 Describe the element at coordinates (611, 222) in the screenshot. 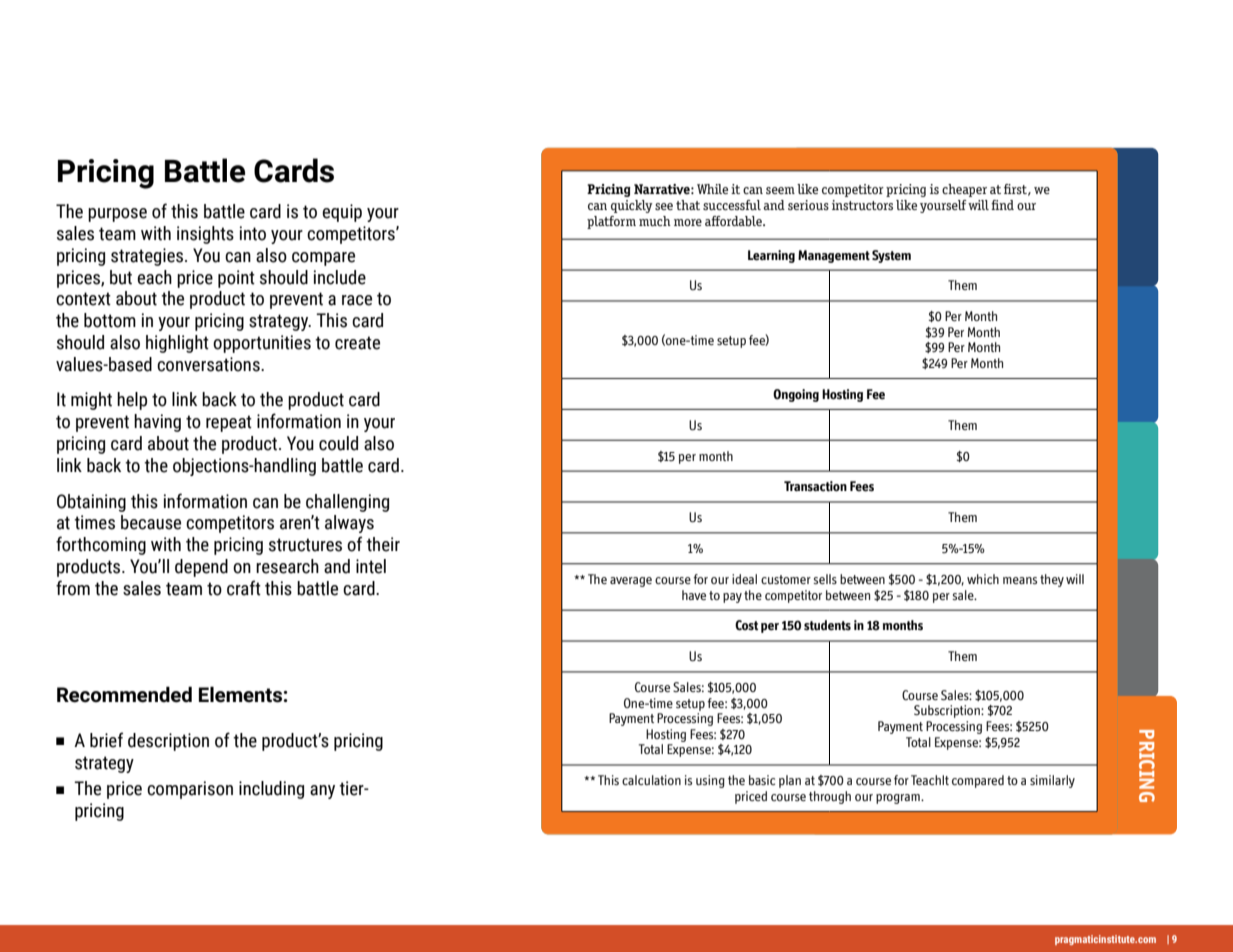

I see `platform` at that location.
